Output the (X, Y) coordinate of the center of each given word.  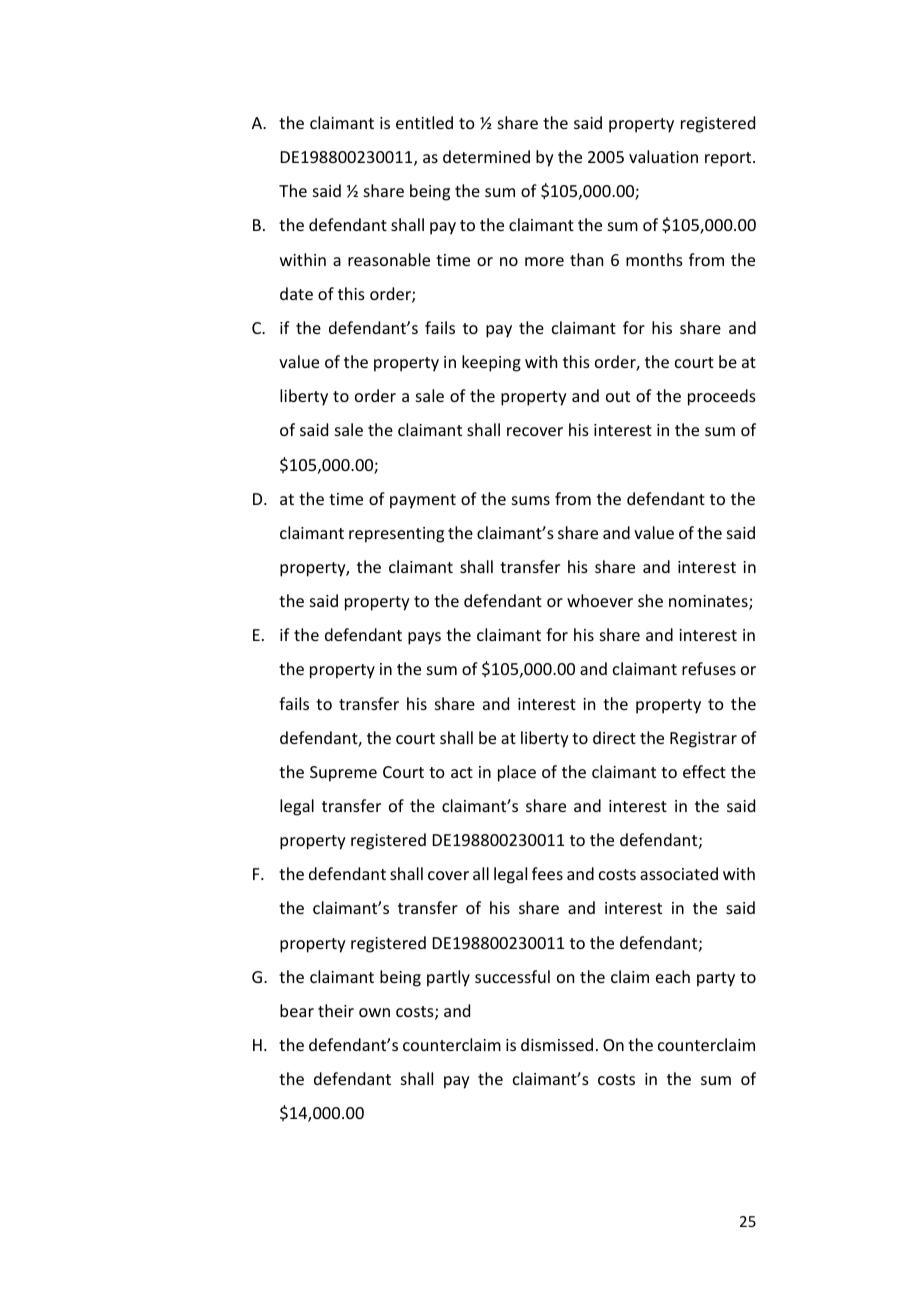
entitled (424, 122)
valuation (663, 156)
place (517, 773)
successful (512, 976)
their (336, 1010)
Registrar (703, 740)
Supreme (343, 774)
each (673, 976)
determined (486, 156)
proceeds (722, 397)
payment (423, 501)
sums (531, 500)
